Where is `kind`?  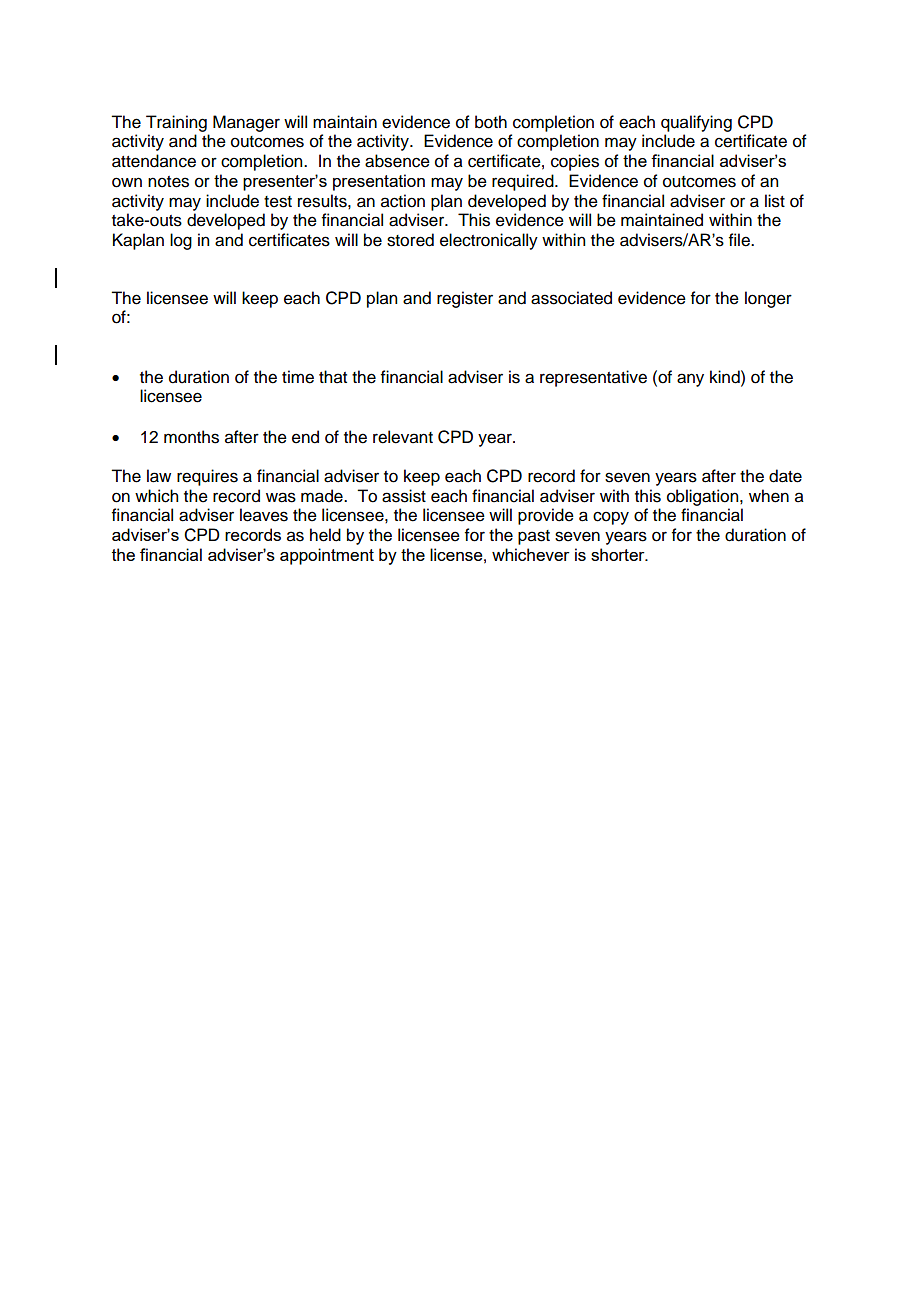
kind is located at coordinates (726, 377).
